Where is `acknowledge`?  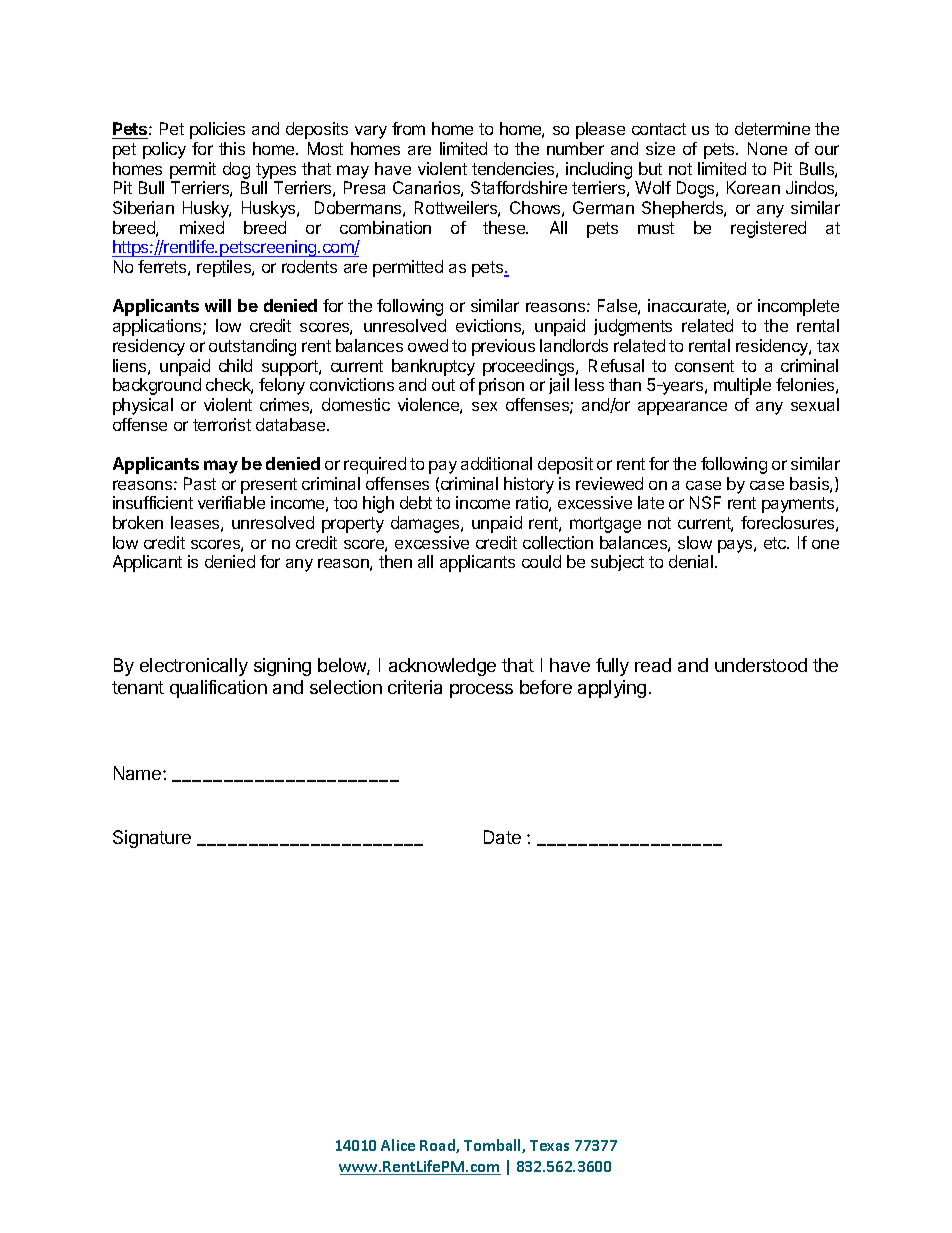
acknowledge is located at coordinates (442, 667).
